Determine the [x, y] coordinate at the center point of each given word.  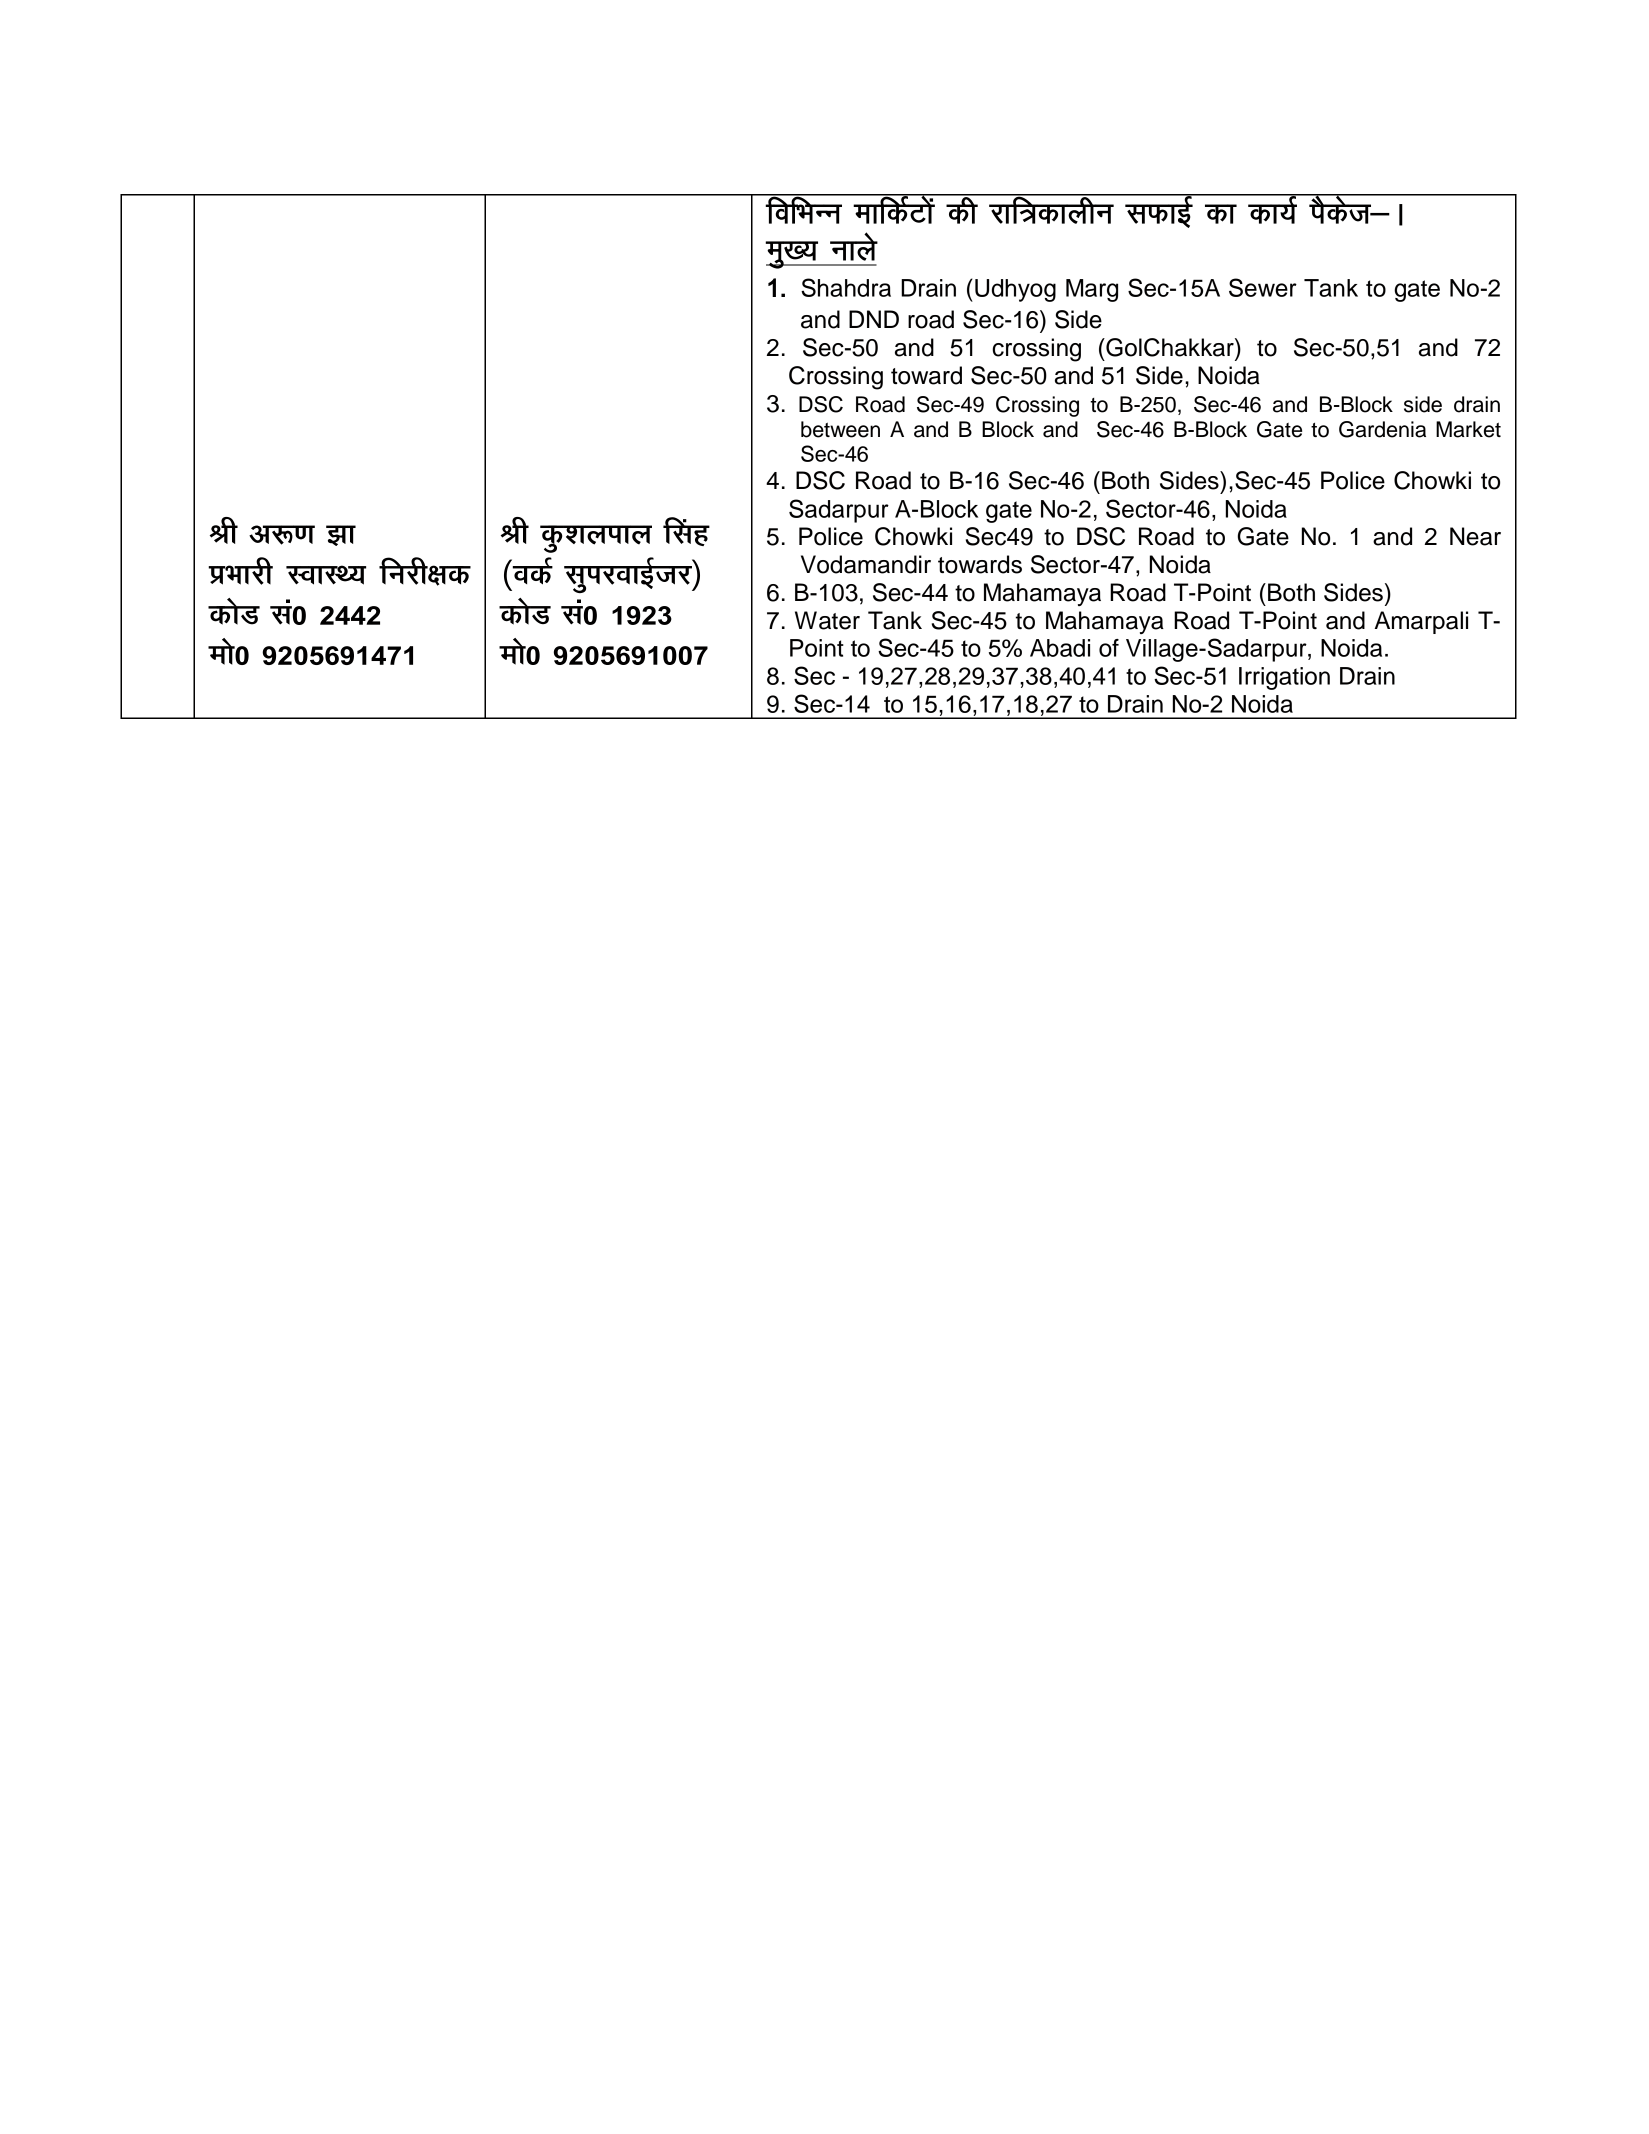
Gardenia [1382, 429]
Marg [1092, 290]
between [840, 429]
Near [1475, 536]
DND [874, 319]
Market [1468, 429]
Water [827, 620]
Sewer [1263, 287]
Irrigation [1284, 678]
